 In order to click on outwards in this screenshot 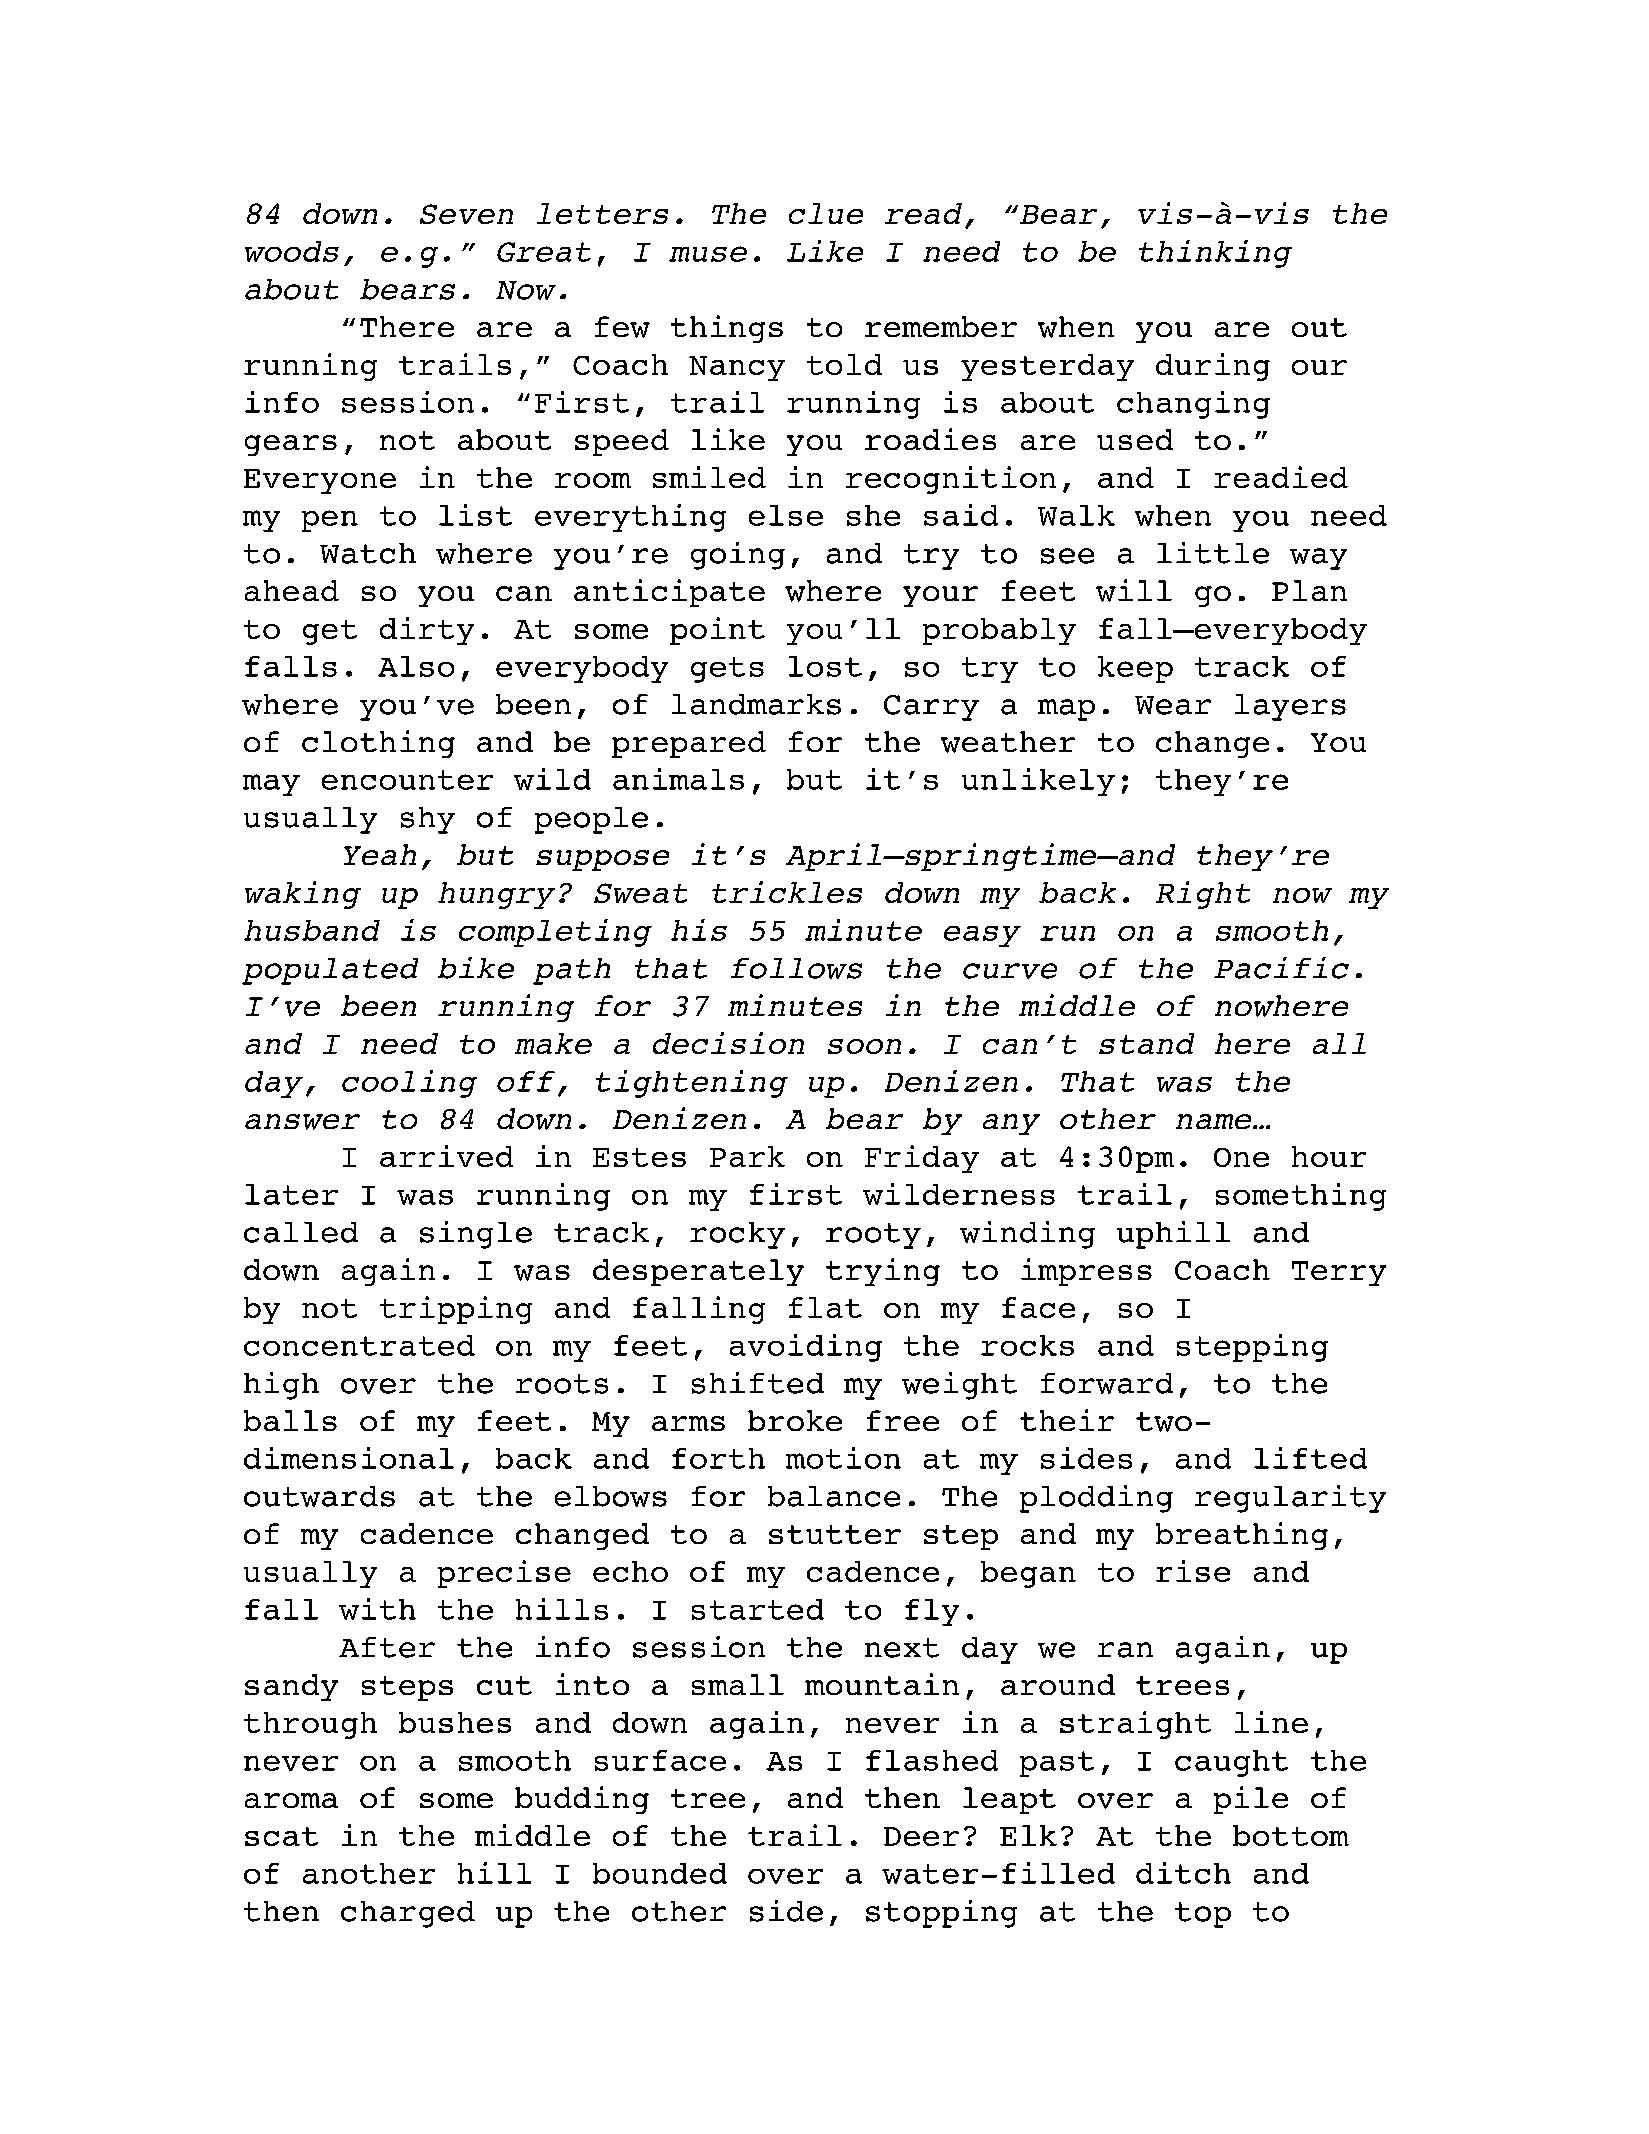, I will do `click(319, 1496)`.
